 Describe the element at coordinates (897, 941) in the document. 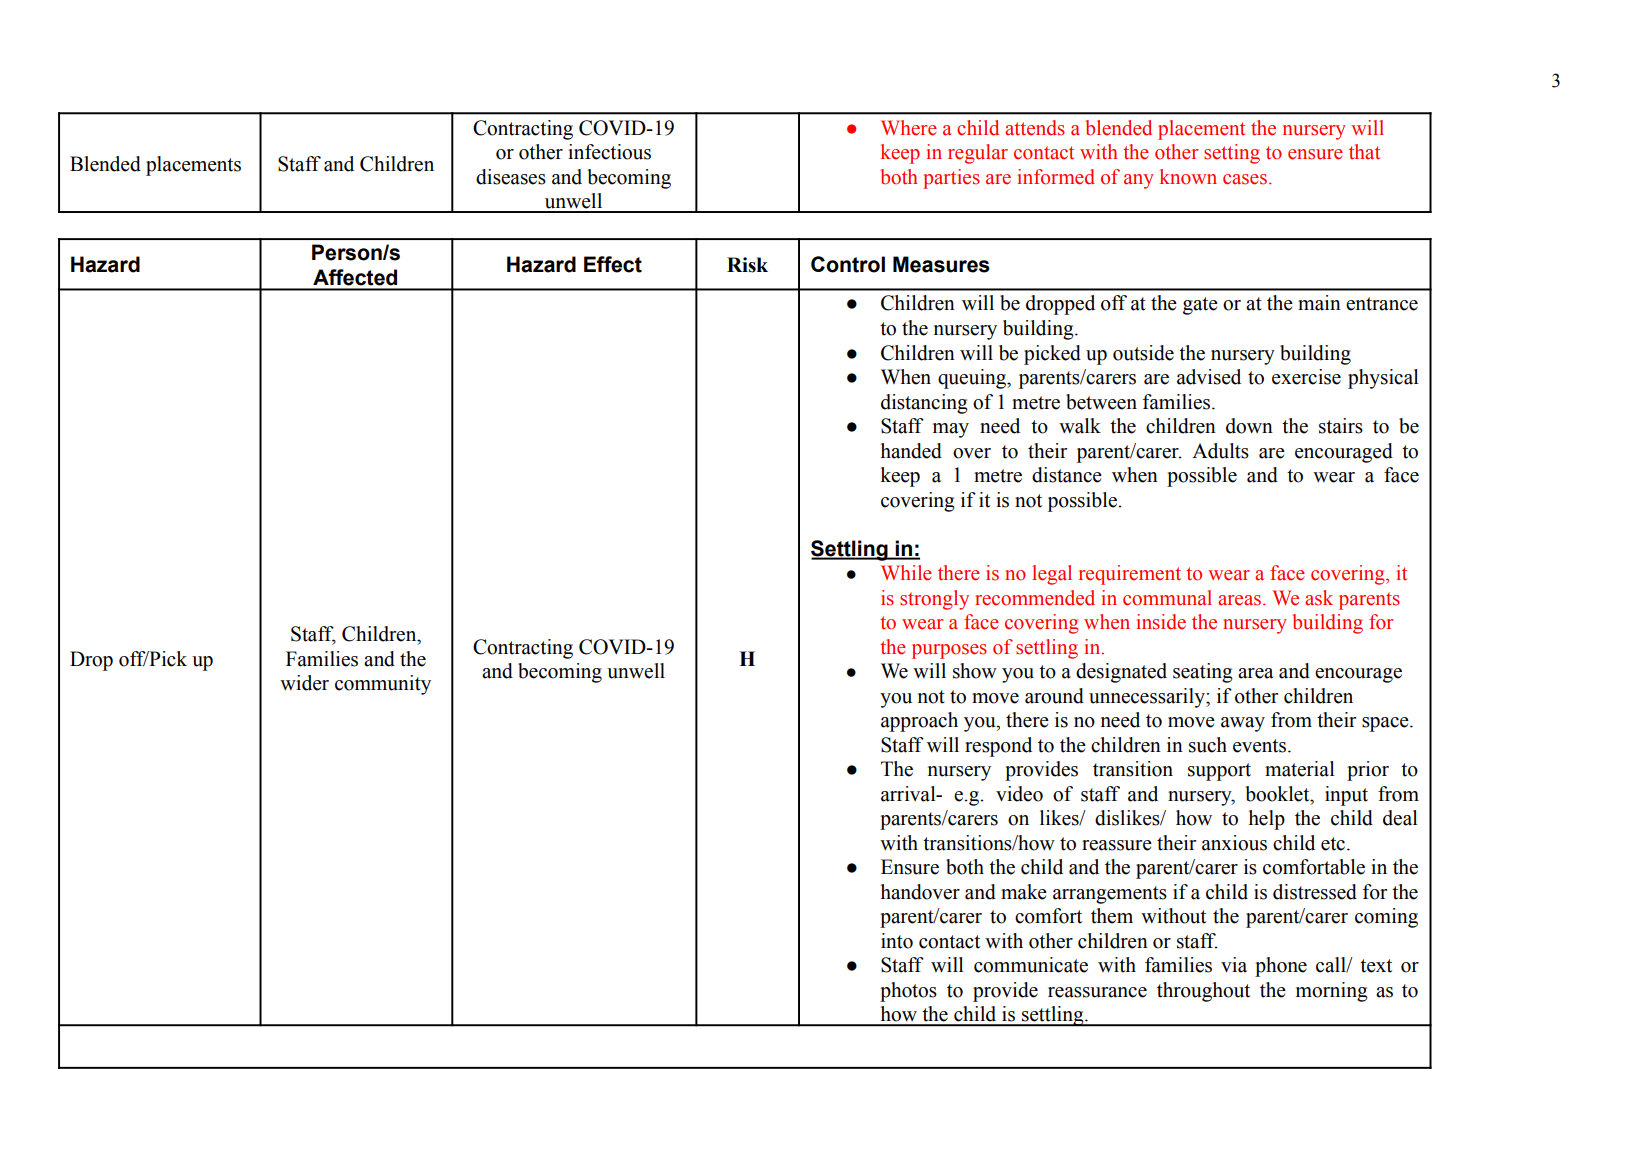

I see `into` at that location.
